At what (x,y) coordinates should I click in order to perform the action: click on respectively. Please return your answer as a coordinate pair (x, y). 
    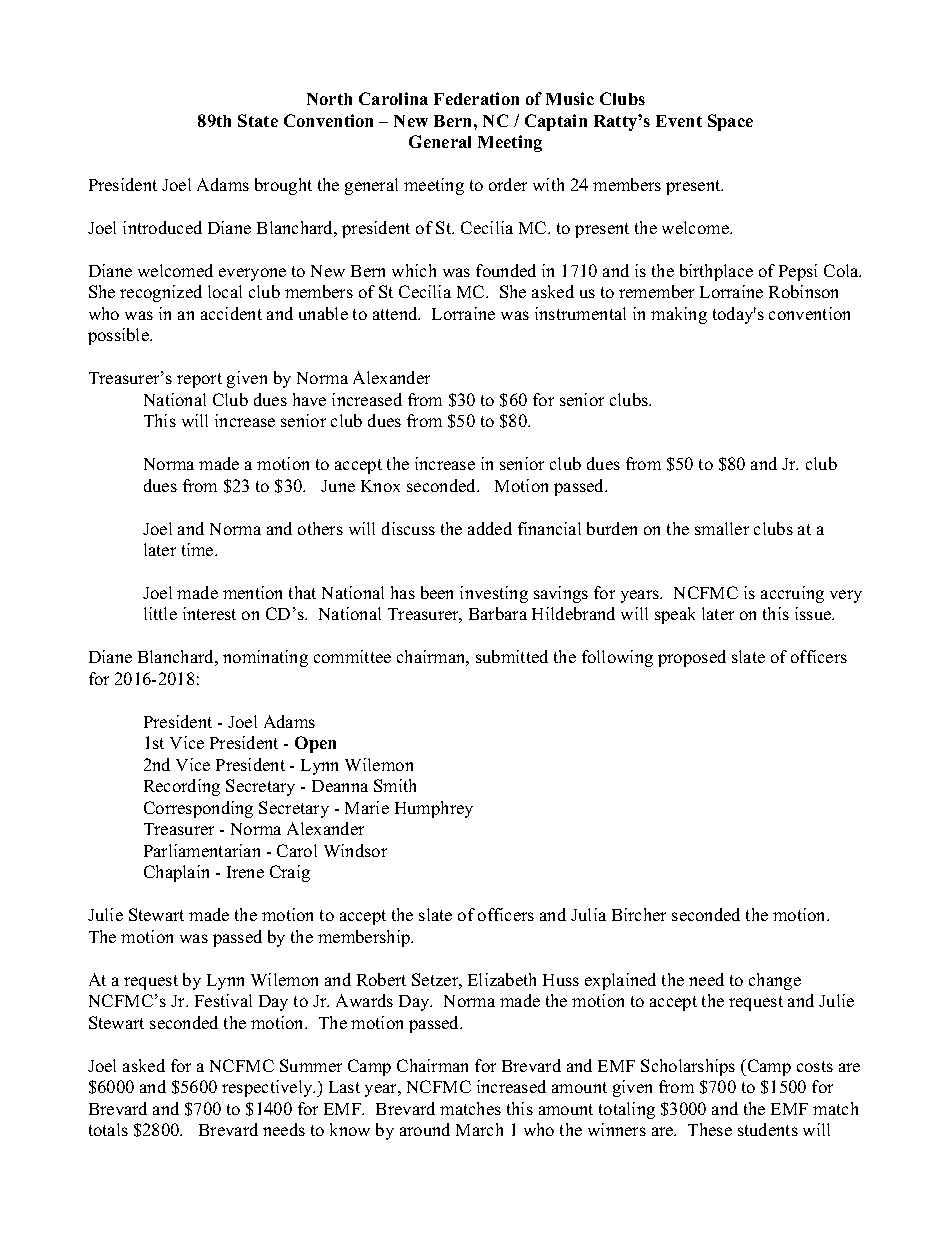
    Looking at the image, I should click on (268, 1088).
